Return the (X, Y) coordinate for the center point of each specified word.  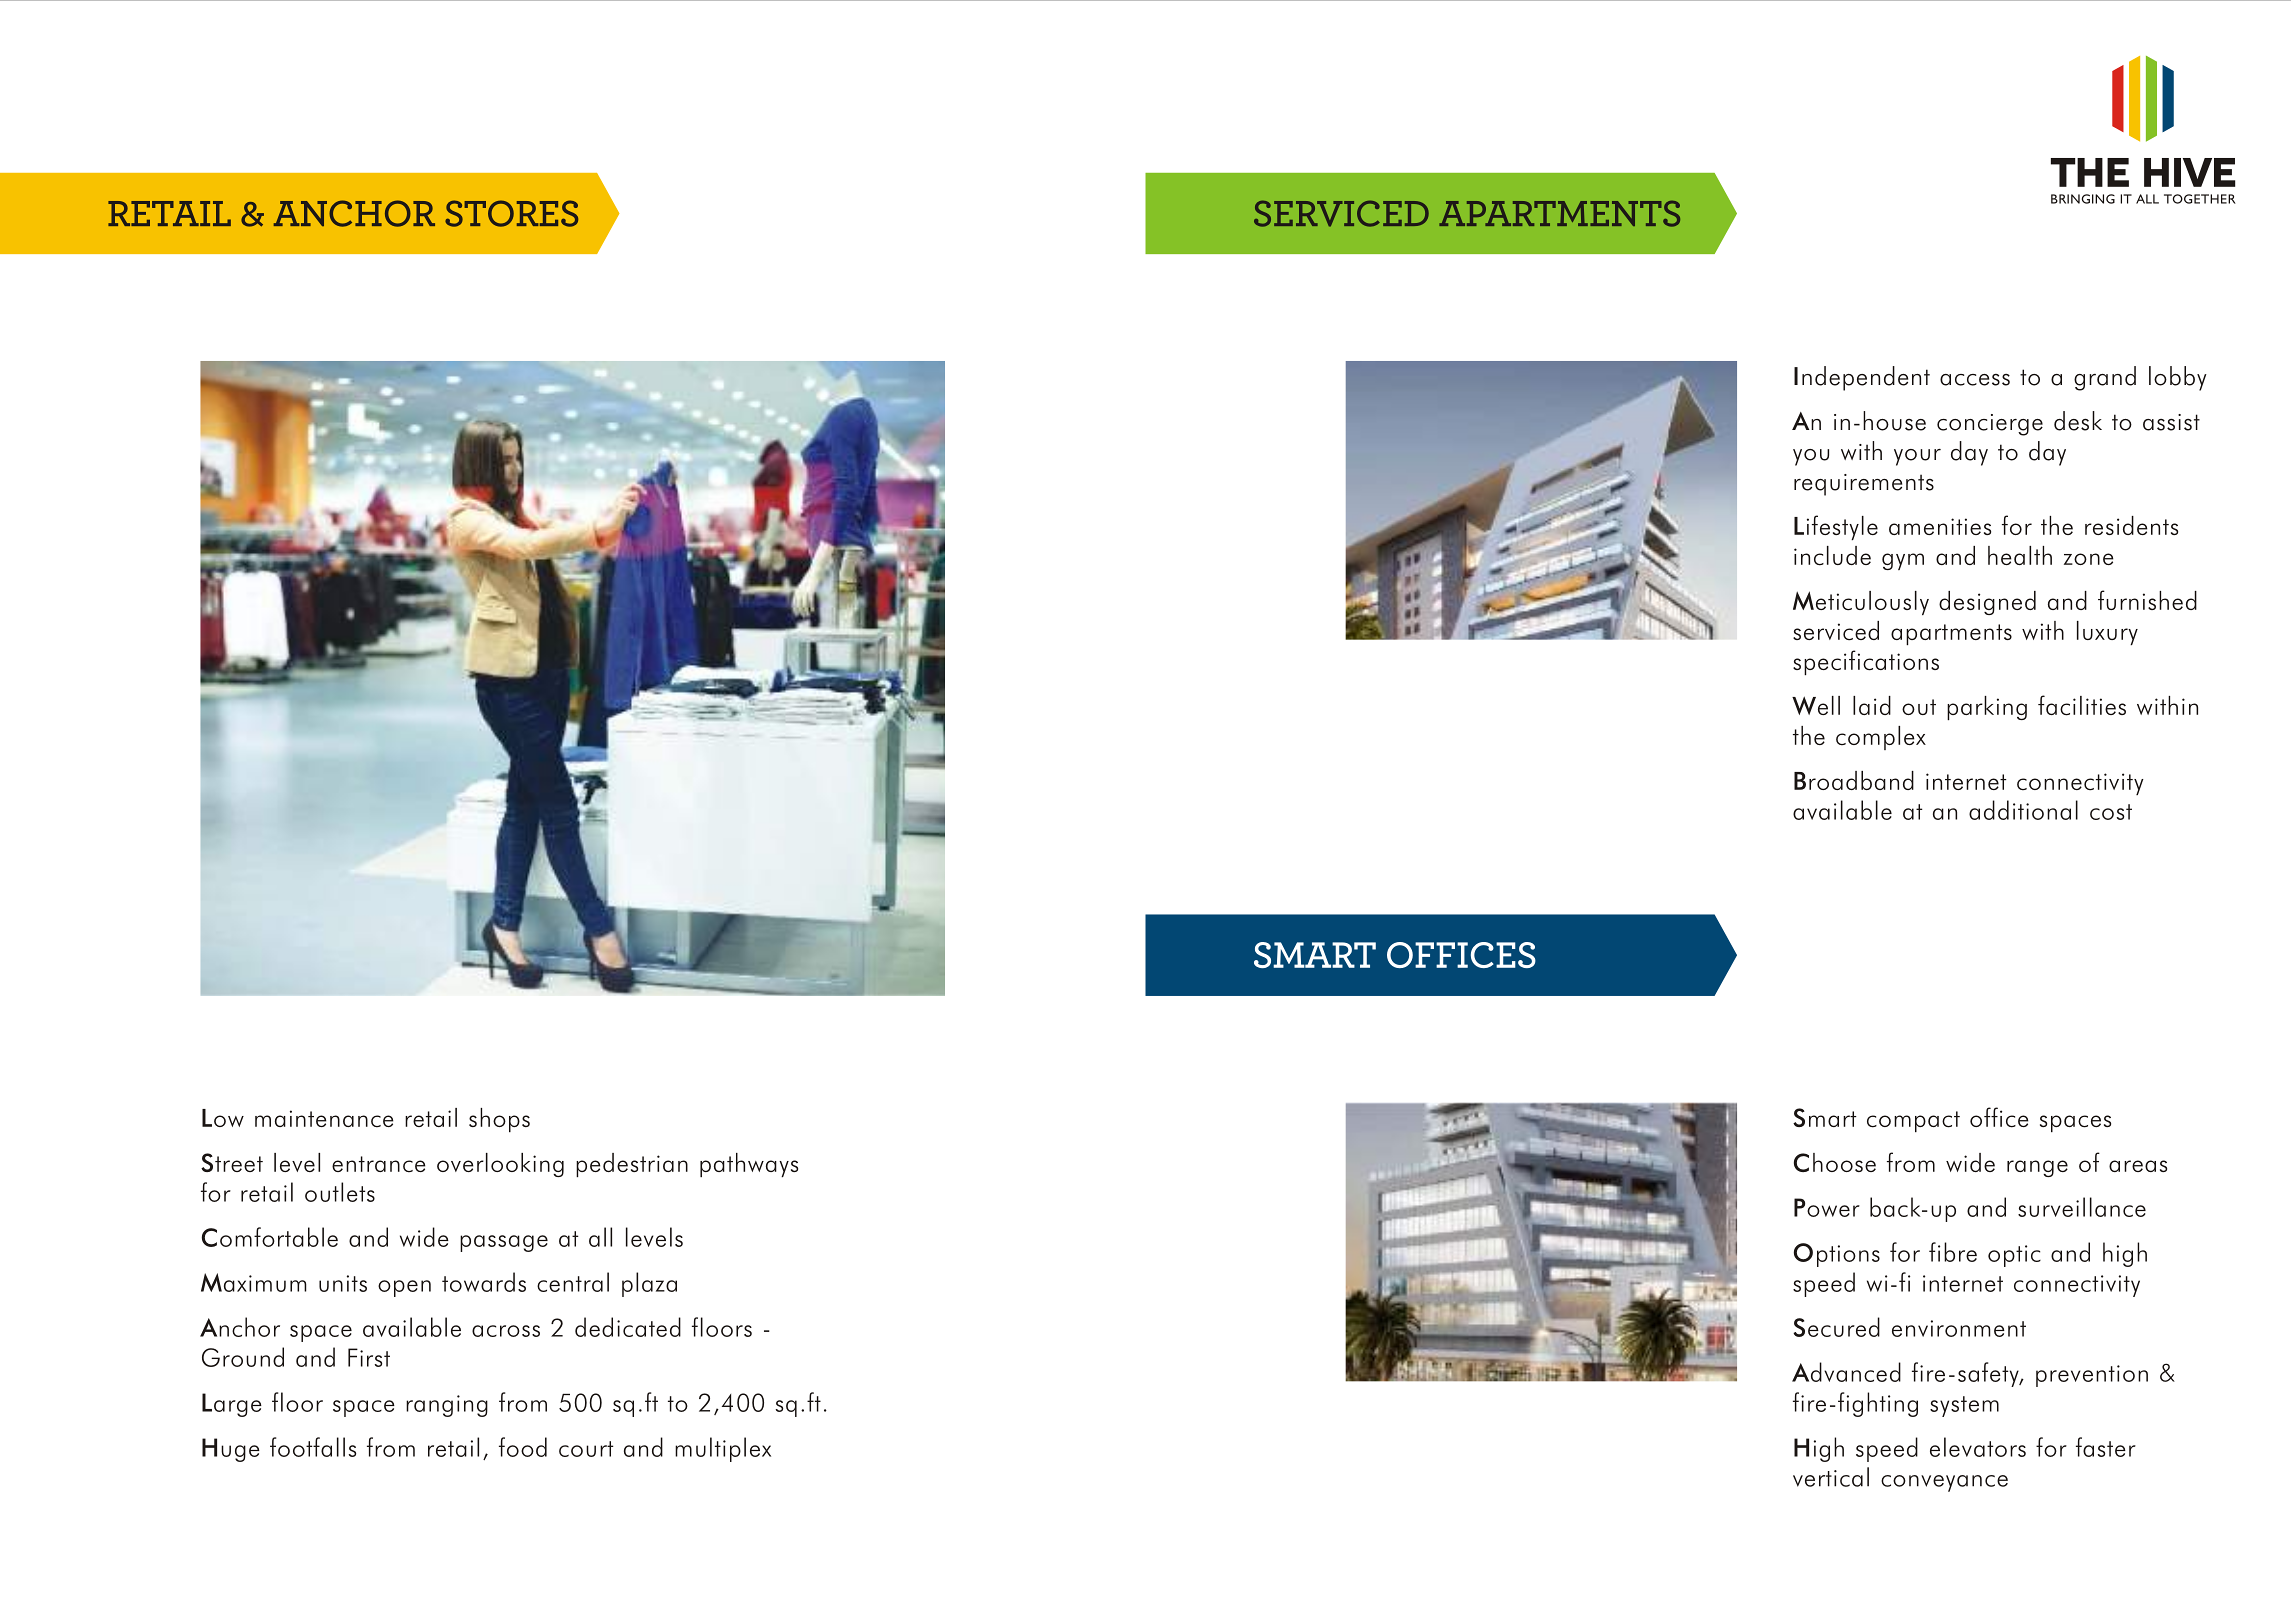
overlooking (500, 1165)
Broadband (1854, 780)
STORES (511, 213)
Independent (1862, 378)
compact (1913, 1121)
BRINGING (2083, 199)
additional (2023, 810)
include (1832, 556)
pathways (749, 1165)
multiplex (723, 1449)
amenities (1940, 526)
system (1964, 1406)
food (523, 1447)
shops (499, 1120)
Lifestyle (1836, 527)
